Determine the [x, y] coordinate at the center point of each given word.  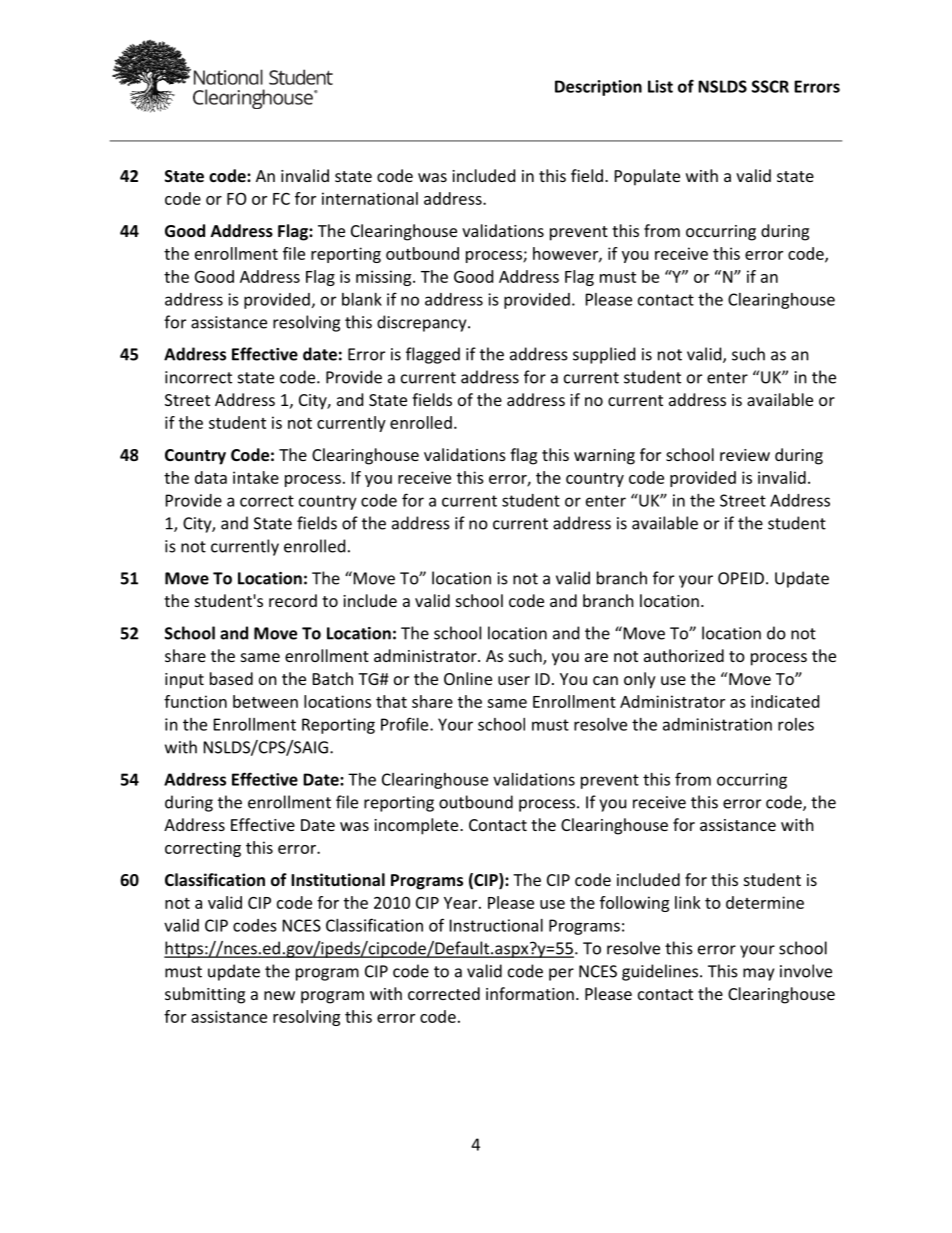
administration [717, 724]
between [265, 701]
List [660, 86]
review [745, 455]
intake [256, 477]
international [370, 198]
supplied [604, 355]
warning [604, 457]
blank [362, 299]
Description [598, 88]
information [530, 993]
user [514, 680]
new [279, 995]
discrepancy [423, 323]
